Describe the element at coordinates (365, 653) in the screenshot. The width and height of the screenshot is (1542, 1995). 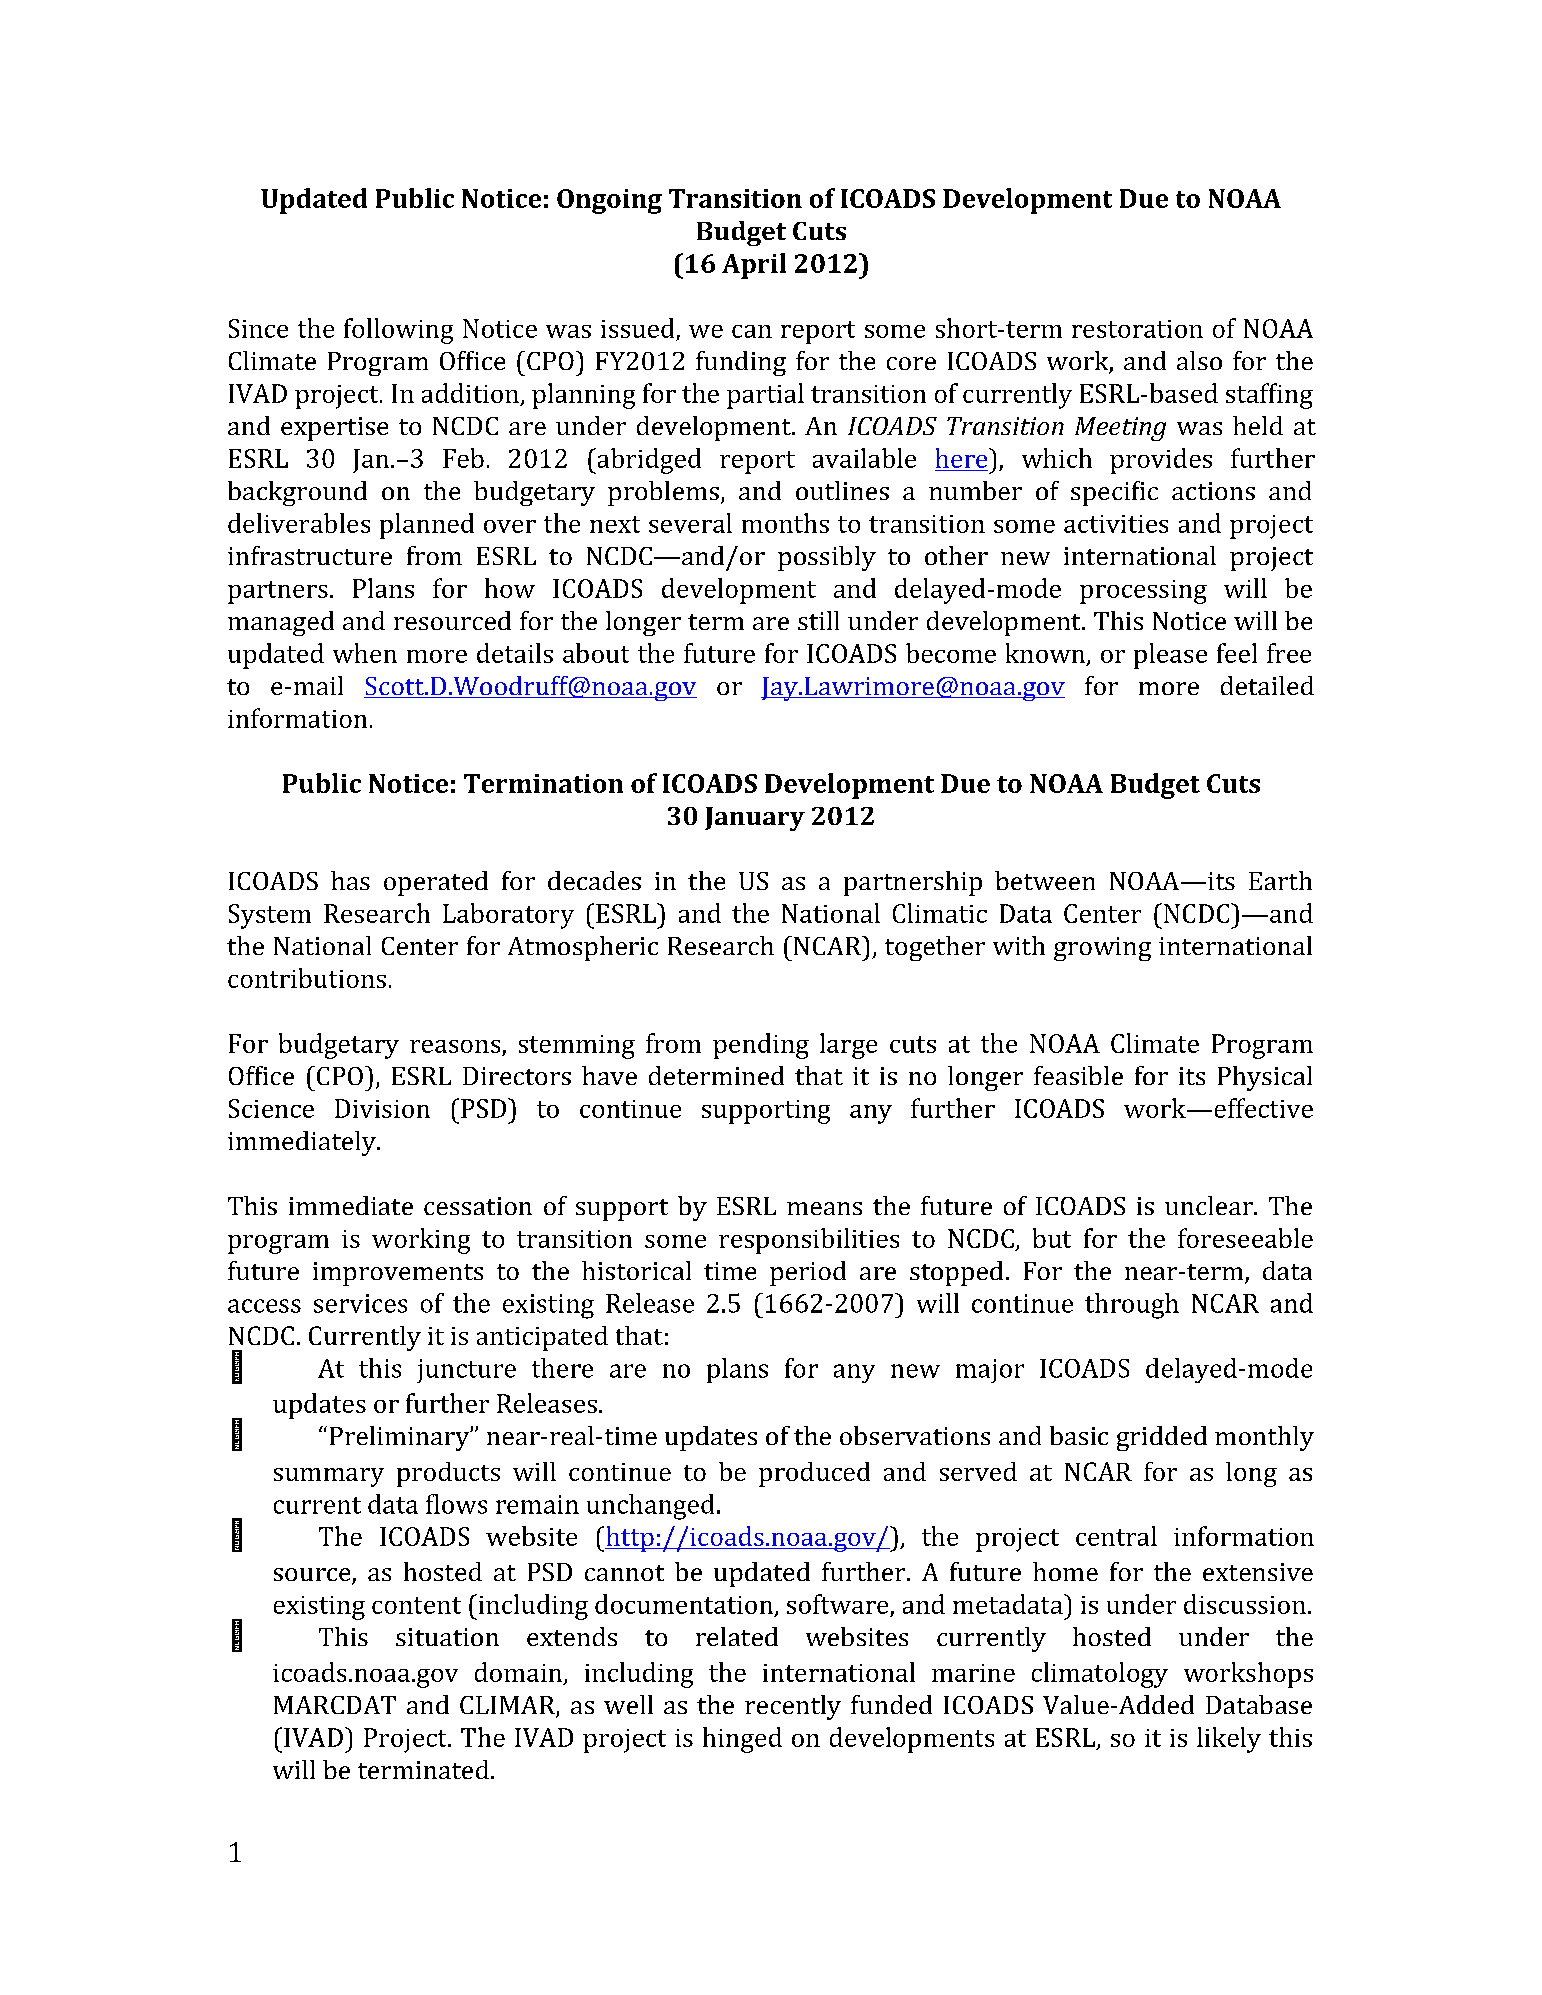
I see `when` at that location.
